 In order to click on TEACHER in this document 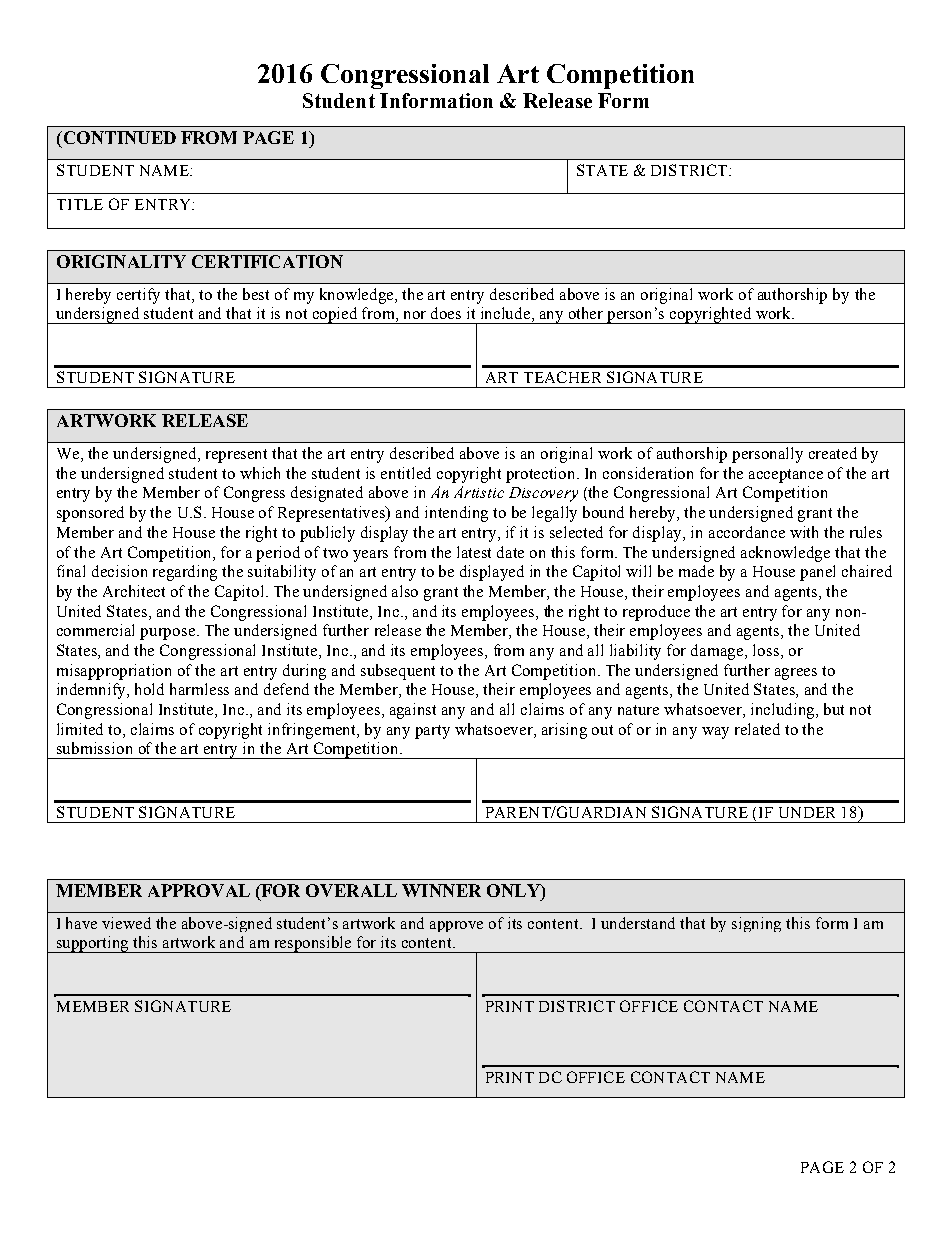, I will do `click(562, 377)`.
